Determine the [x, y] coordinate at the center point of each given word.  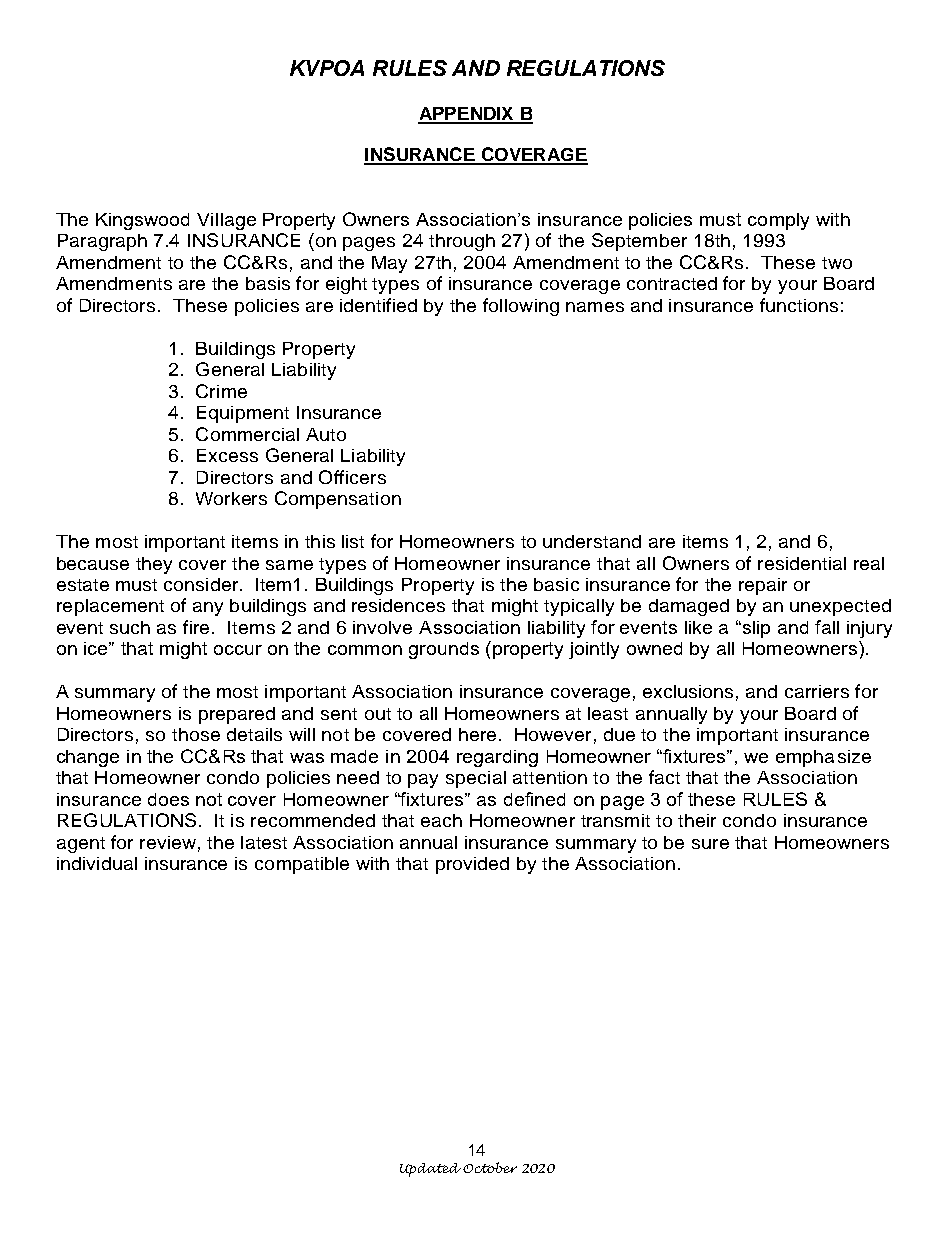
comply [778, 221]
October [490, 1167]
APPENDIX [467, 115]
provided [472, 865]
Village [226, 221]
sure [710, 844]
